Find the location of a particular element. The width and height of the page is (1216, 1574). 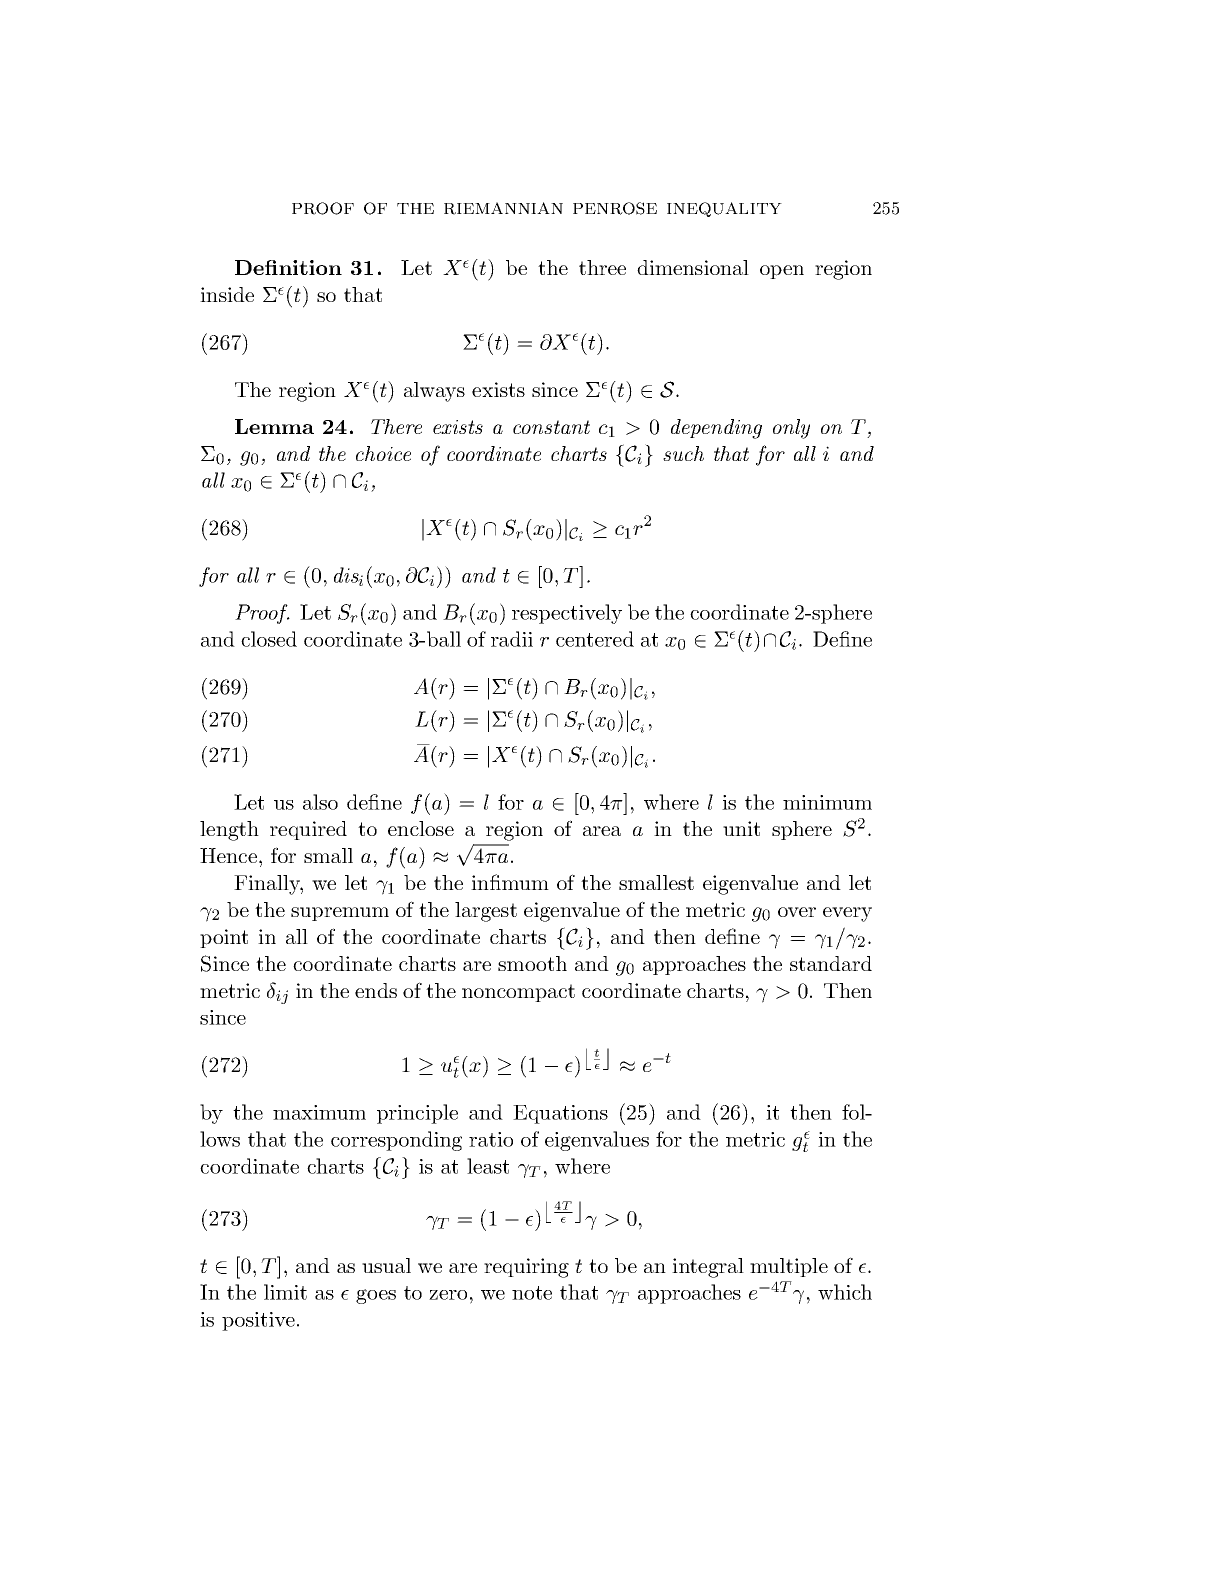

required is located at coordinates (308, 830).
